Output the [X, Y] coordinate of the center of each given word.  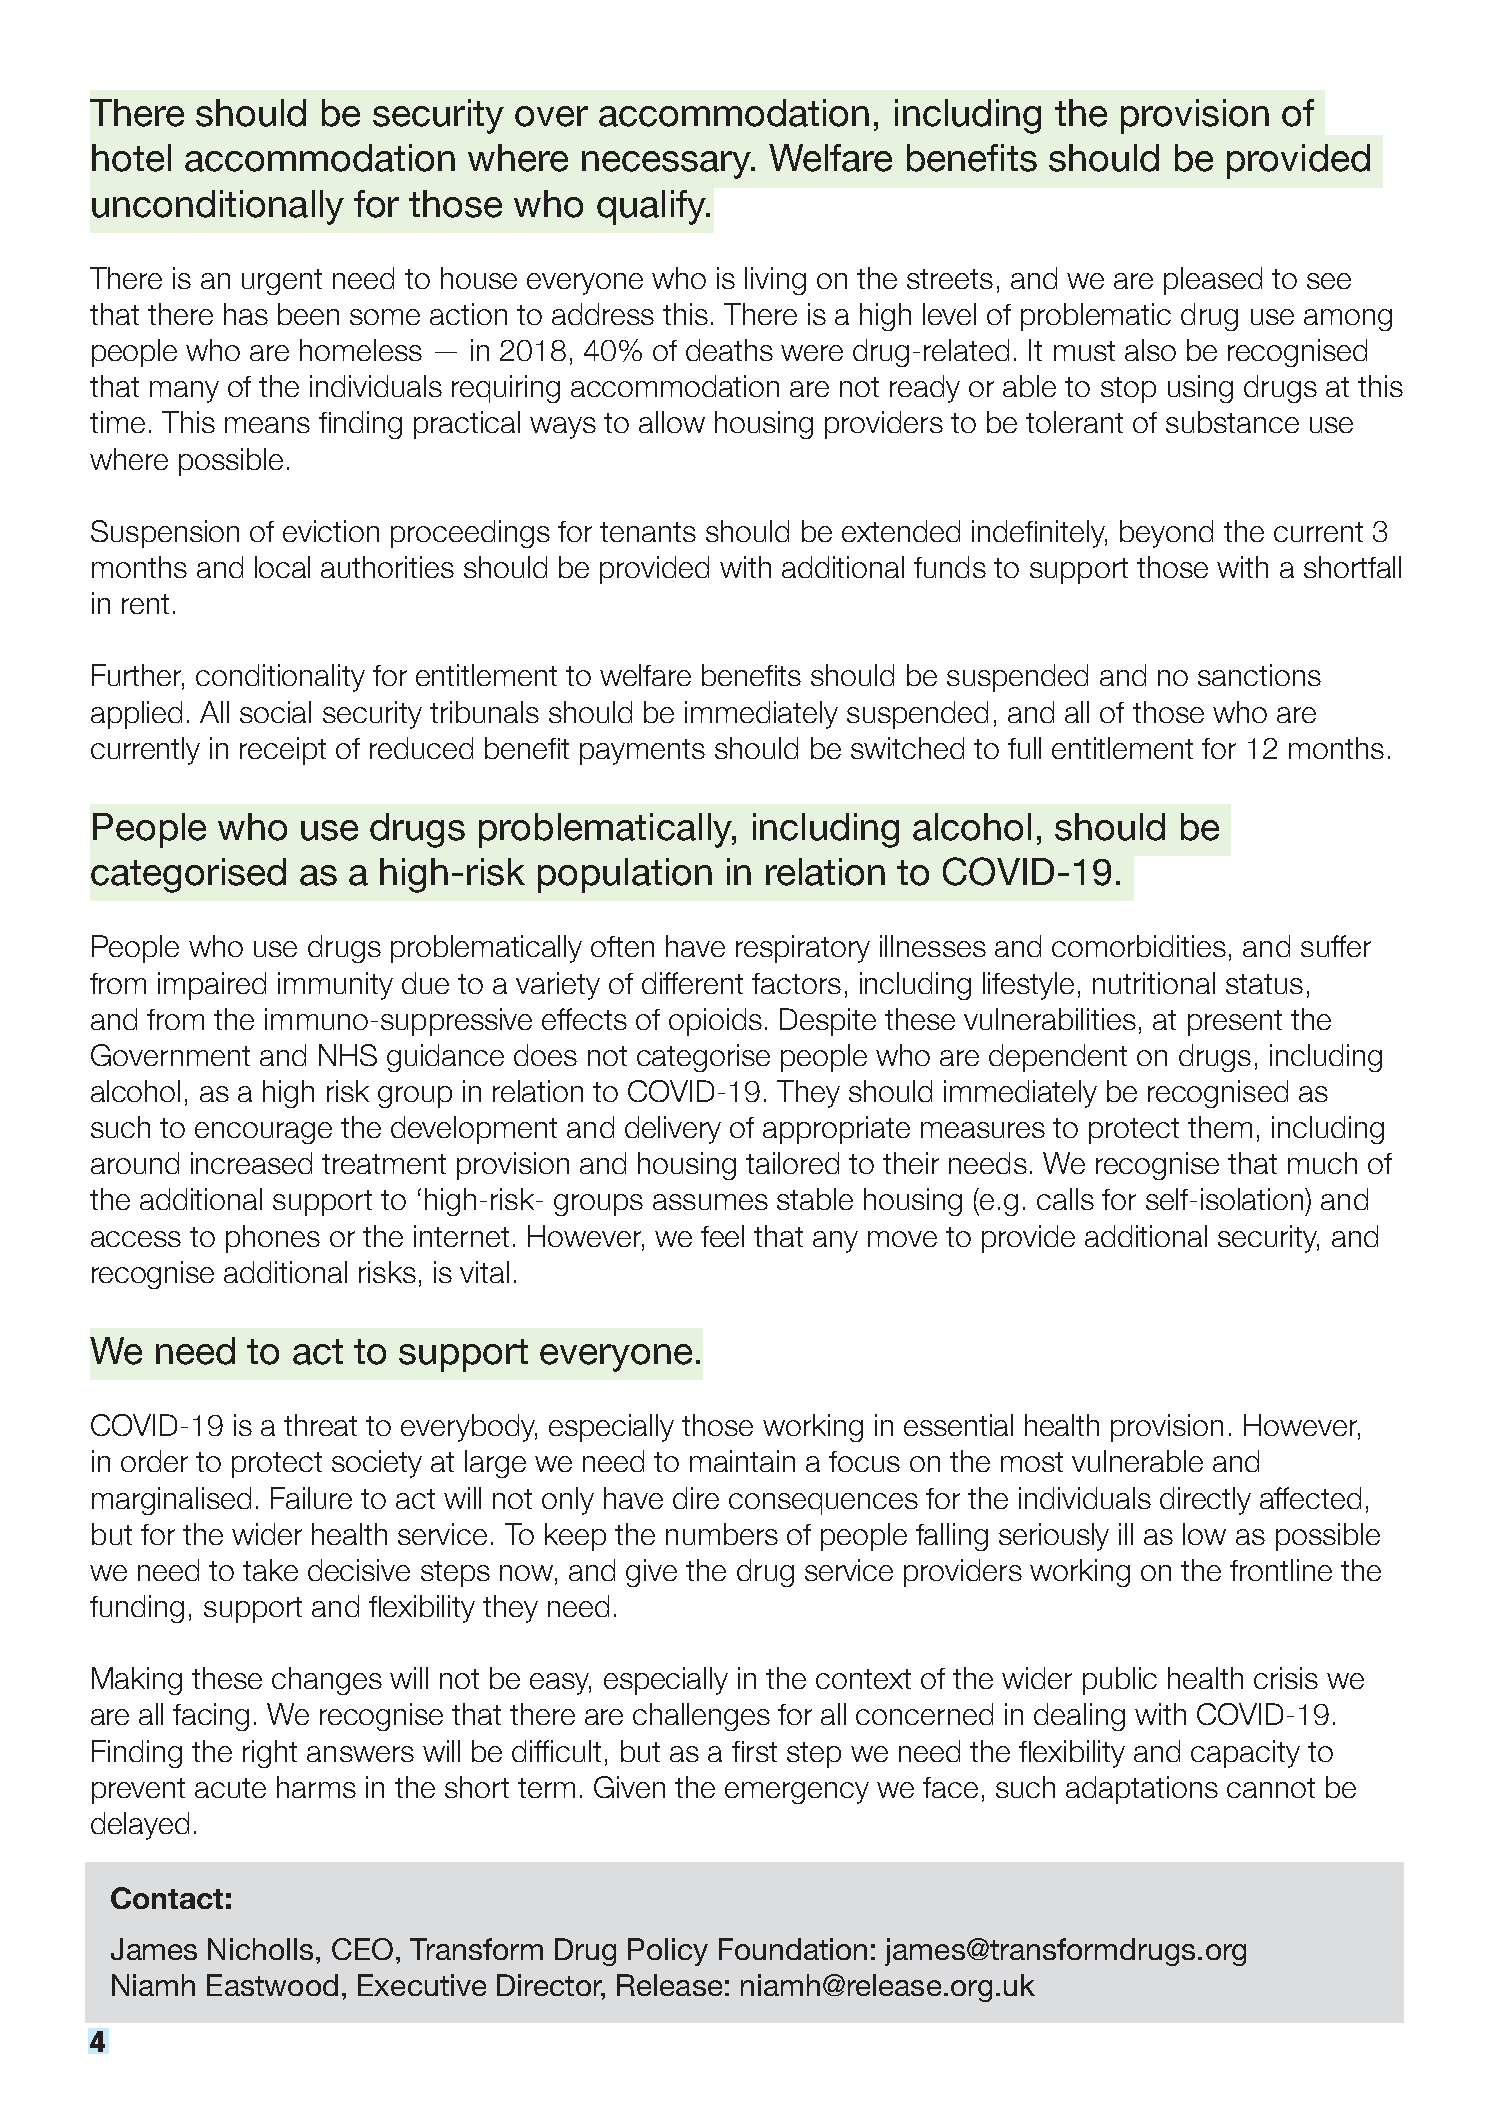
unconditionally [218, 207]
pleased [1213, 281]
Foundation [793, 1949]
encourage [263, 1133]
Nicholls [260, 1949]
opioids [715, 1022]
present [1235, 1023]
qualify [652, 207]
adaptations [1142, 1790]
